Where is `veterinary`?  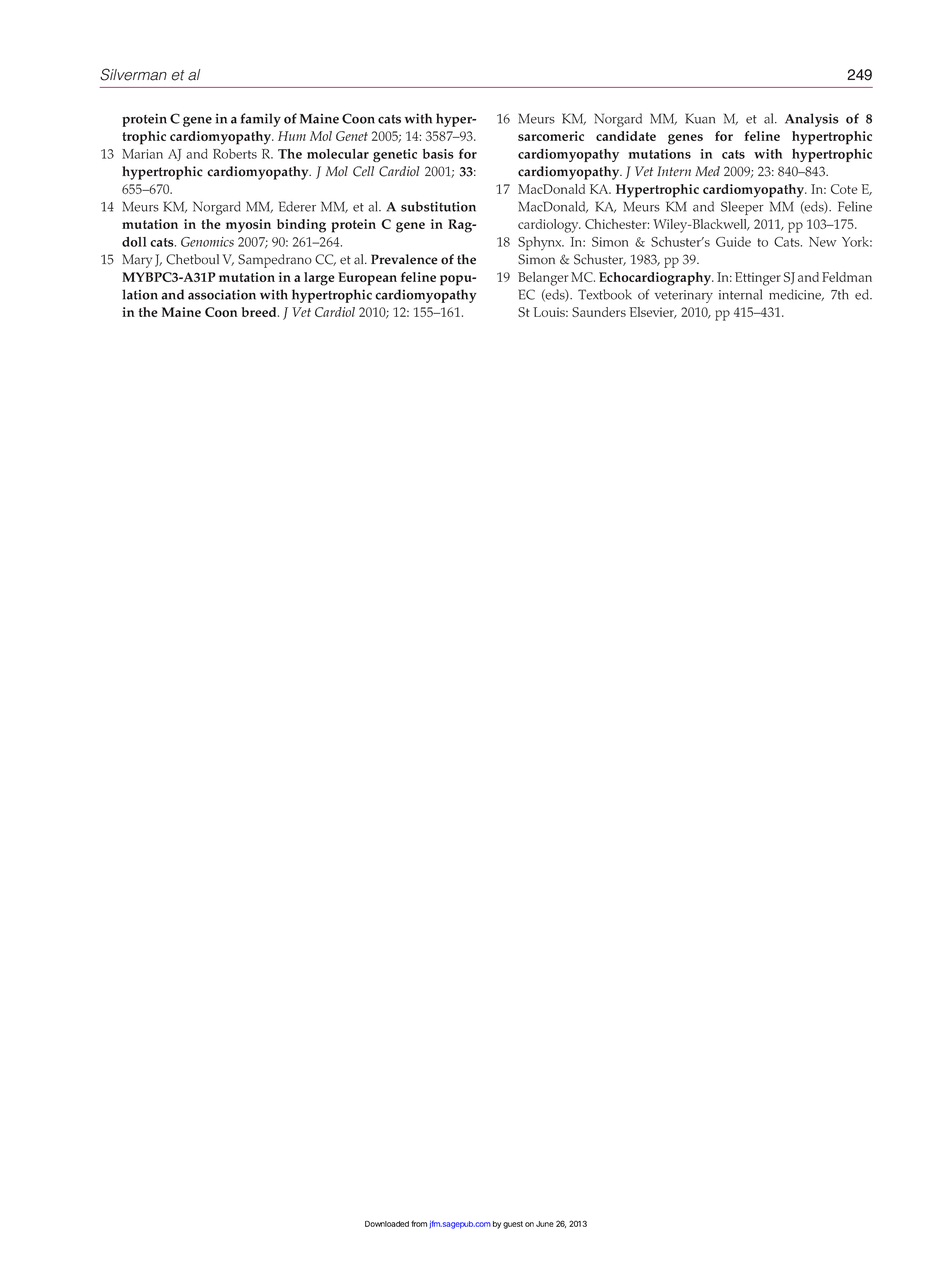 veterinary is located at coordinates (683, 296).
